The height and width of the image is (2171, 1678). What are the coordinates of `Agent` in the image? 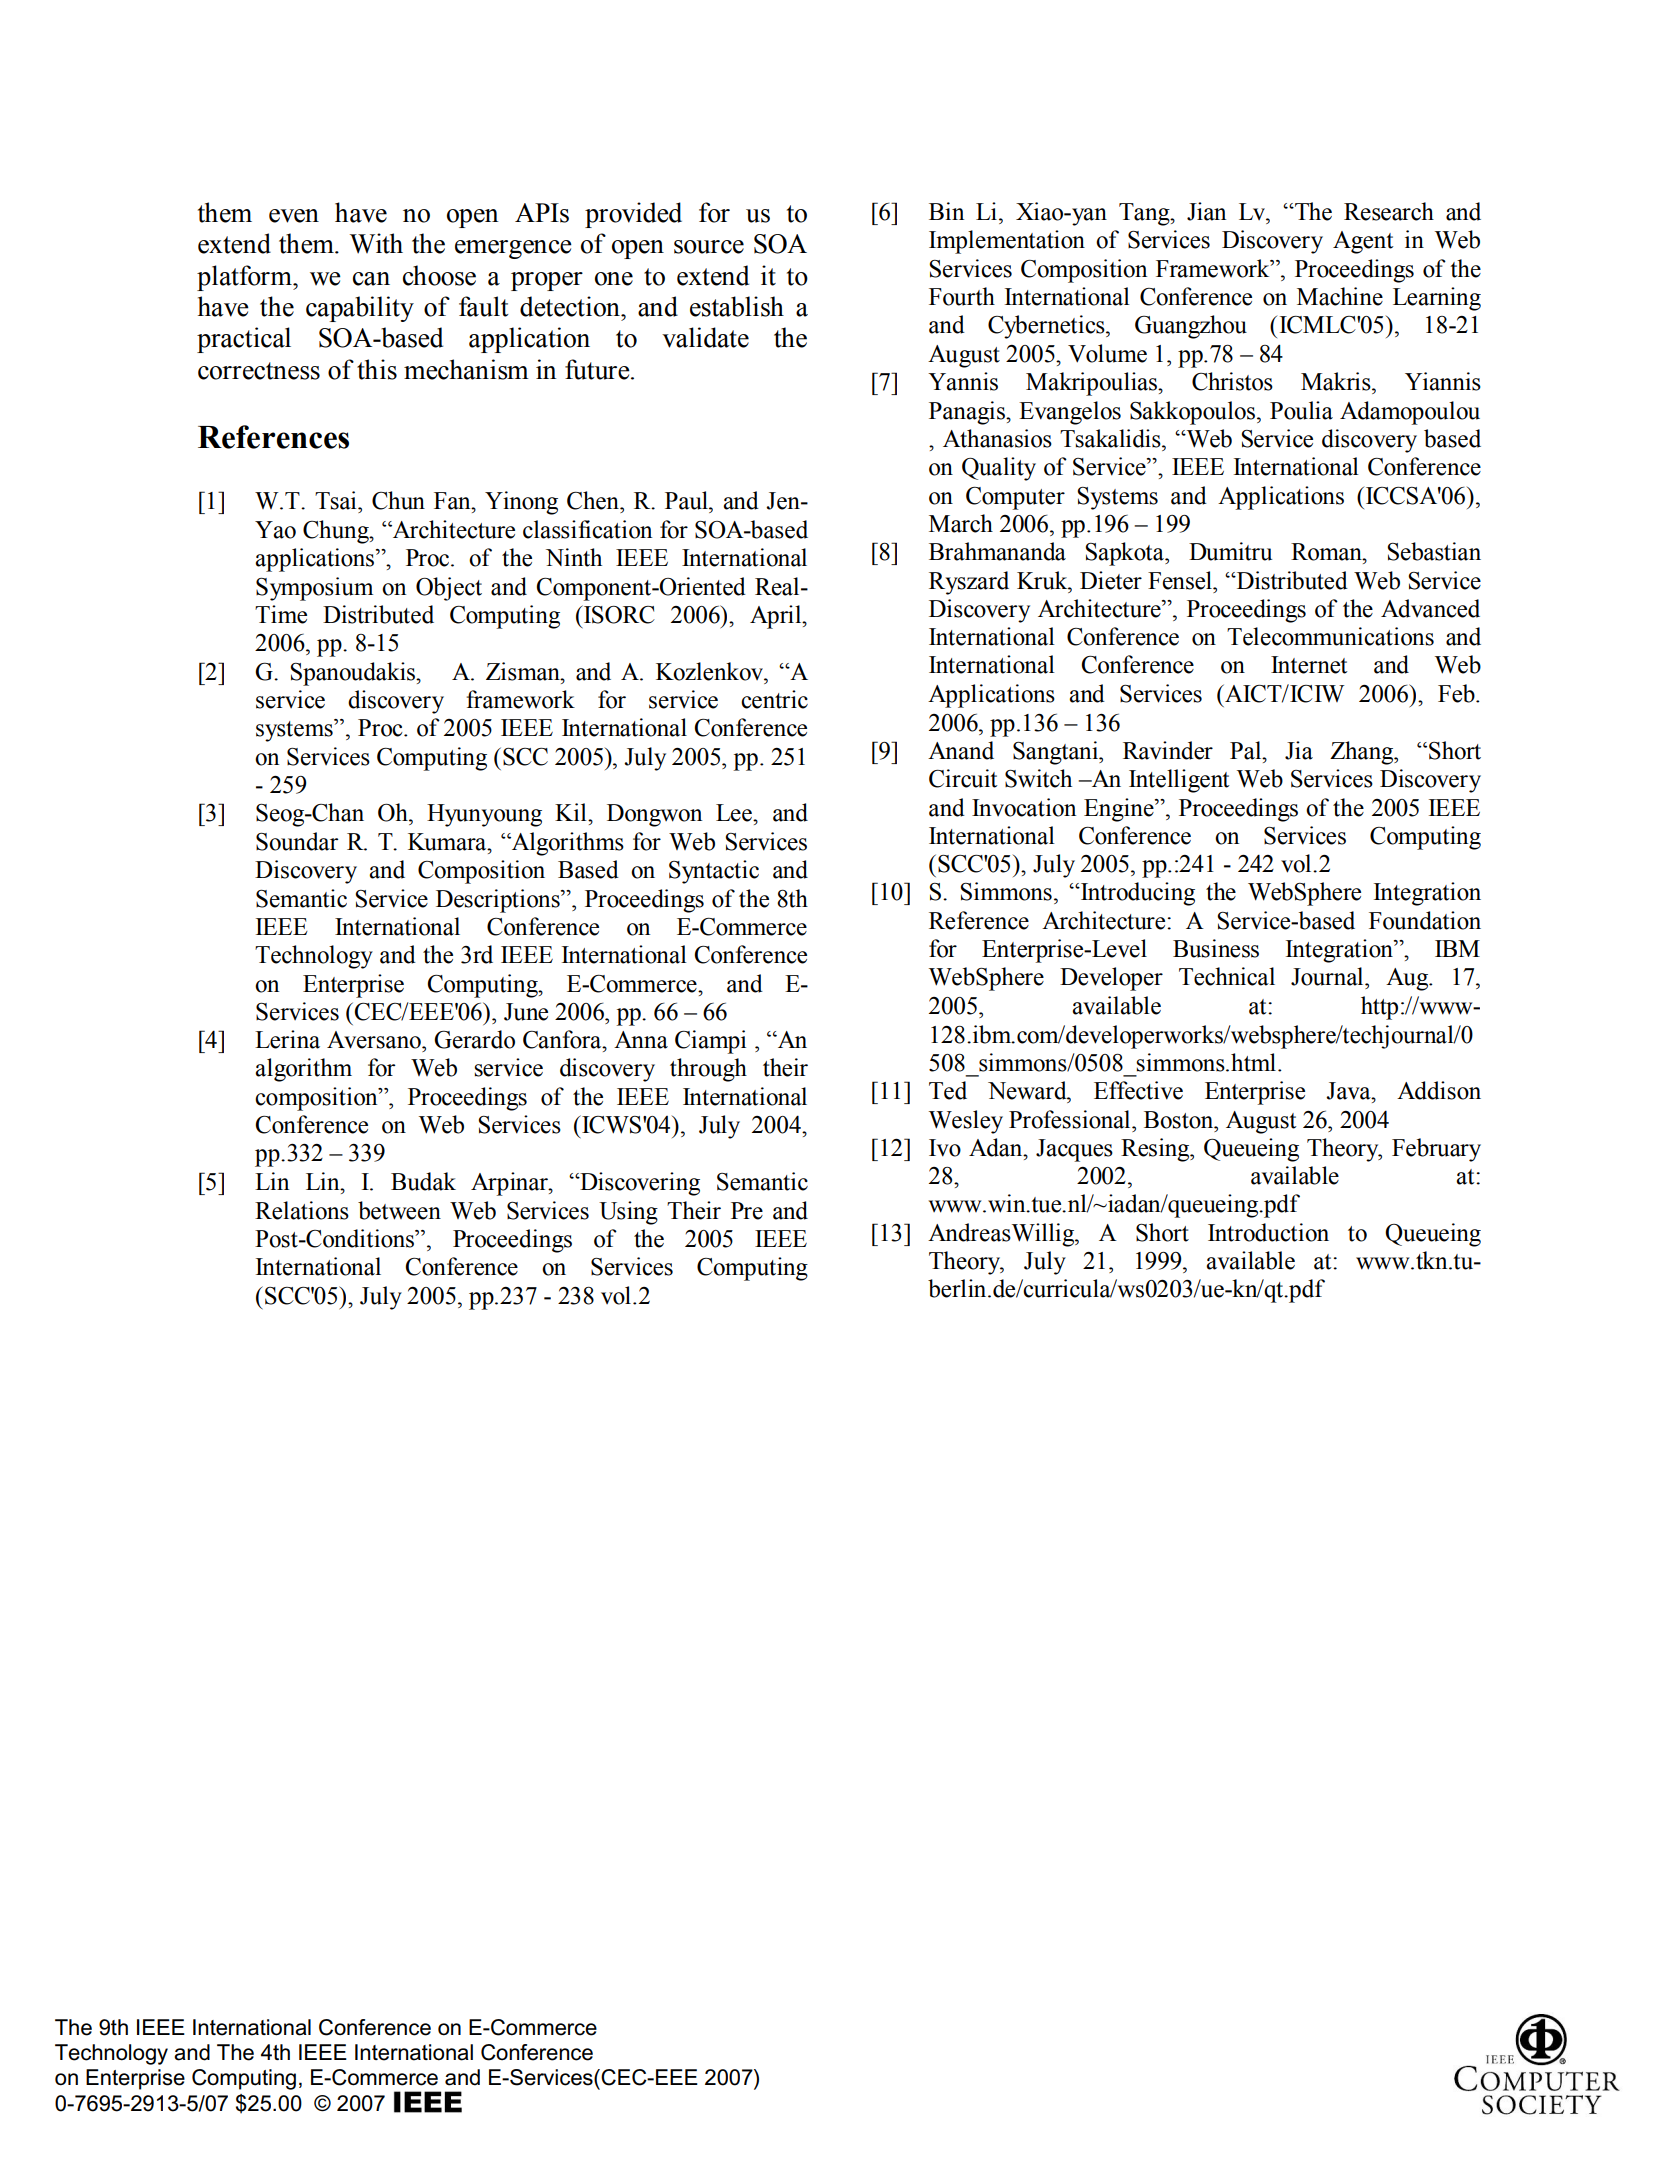 It's located at (1363, 242).
